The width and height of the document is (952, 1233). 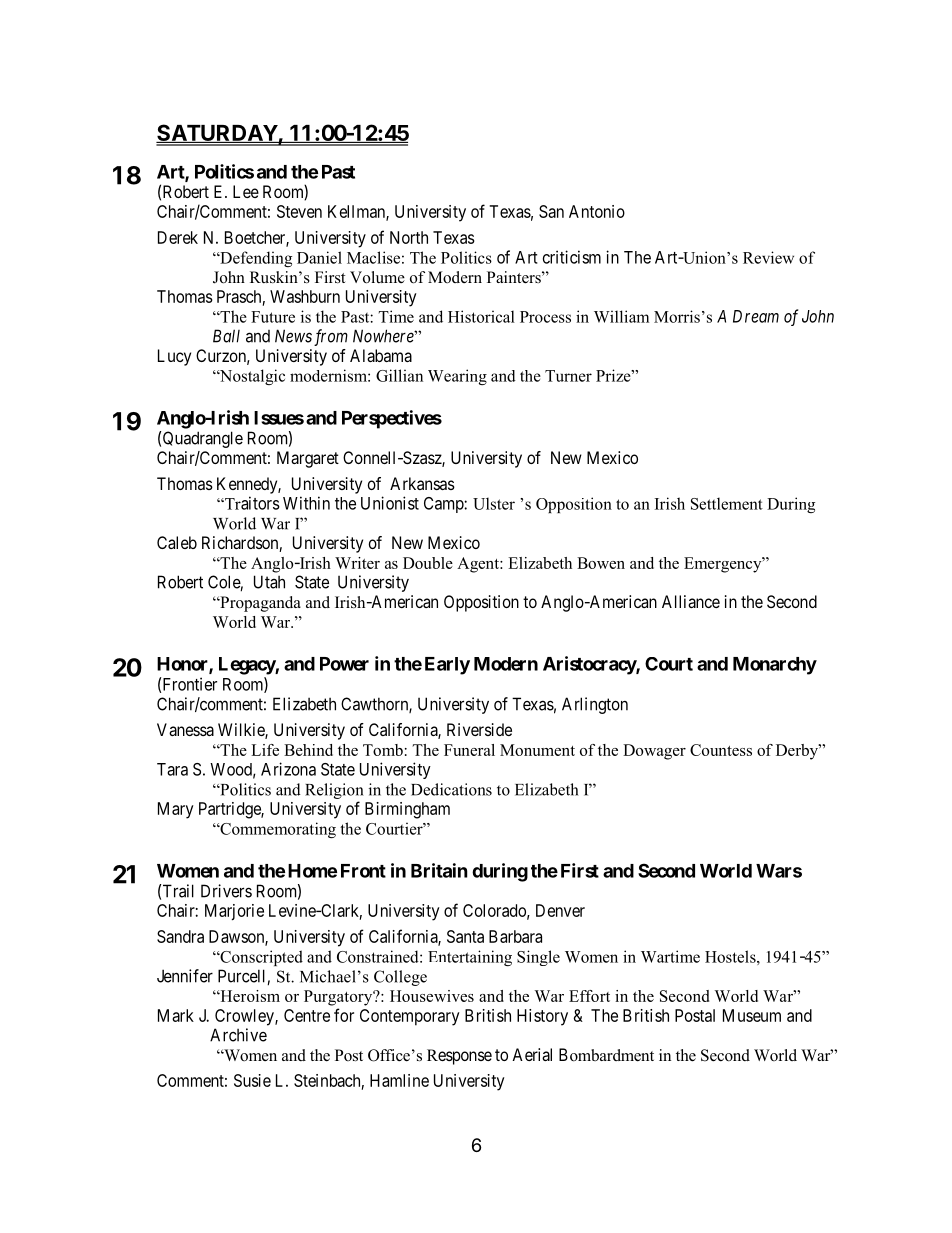 What do you see at coordinates (721, 750) in the document?
I see `Countess` at bounding box center [721, 750].
